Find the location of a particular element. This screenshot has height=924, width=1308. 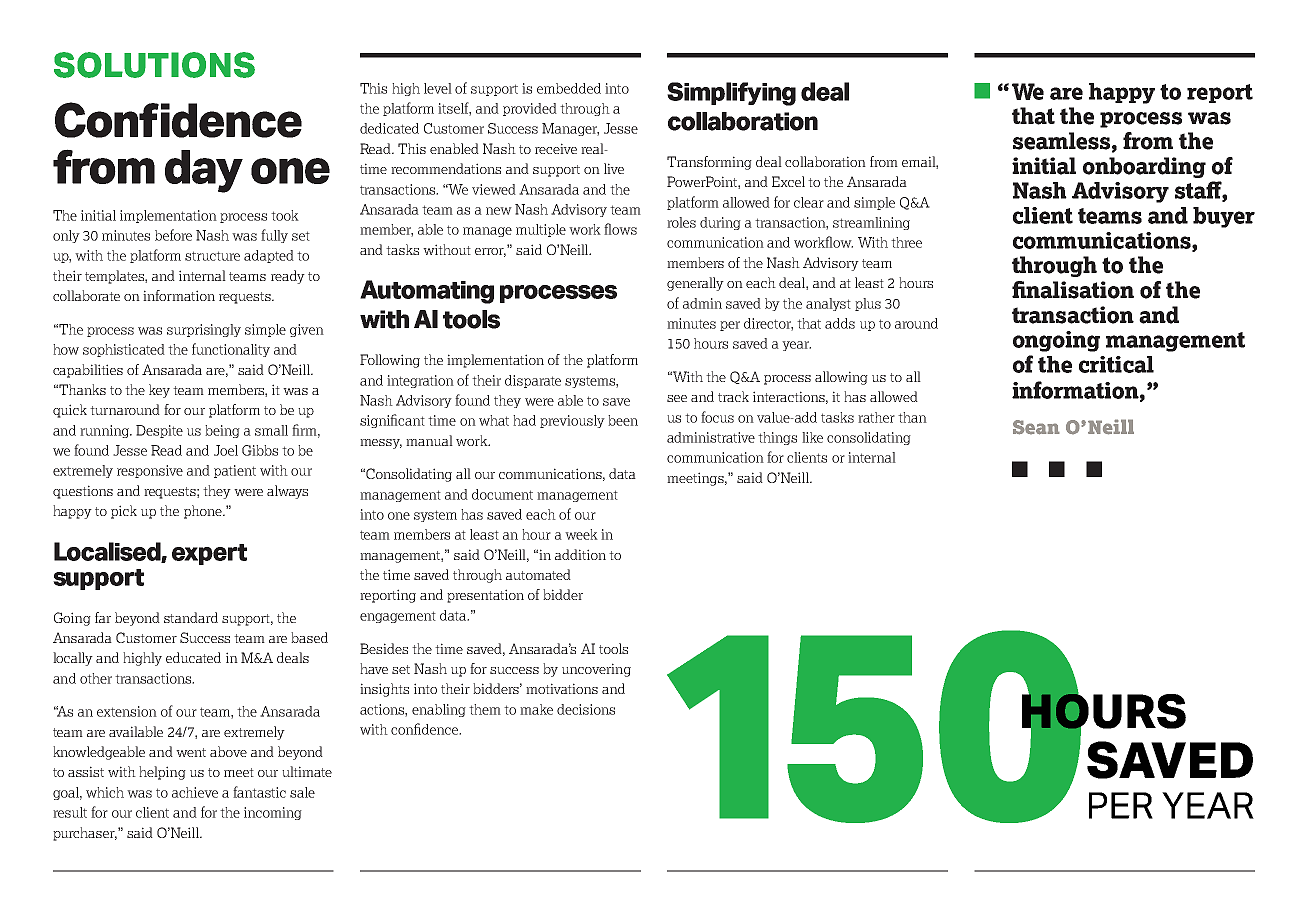

SOLUTIONS is located at coordinates (154, 65).
